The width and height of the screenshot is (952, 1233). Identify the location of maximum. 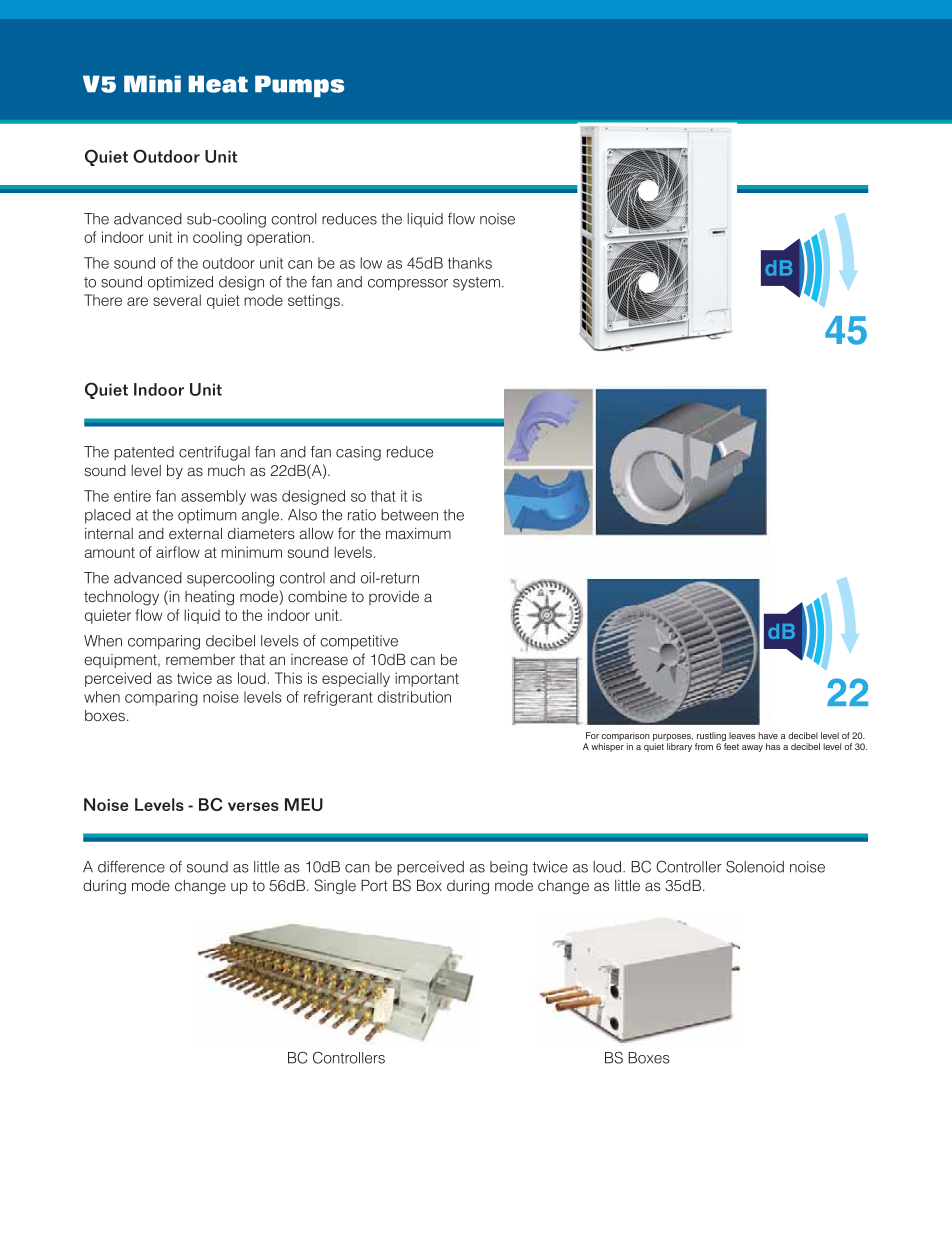
(418, 533).
